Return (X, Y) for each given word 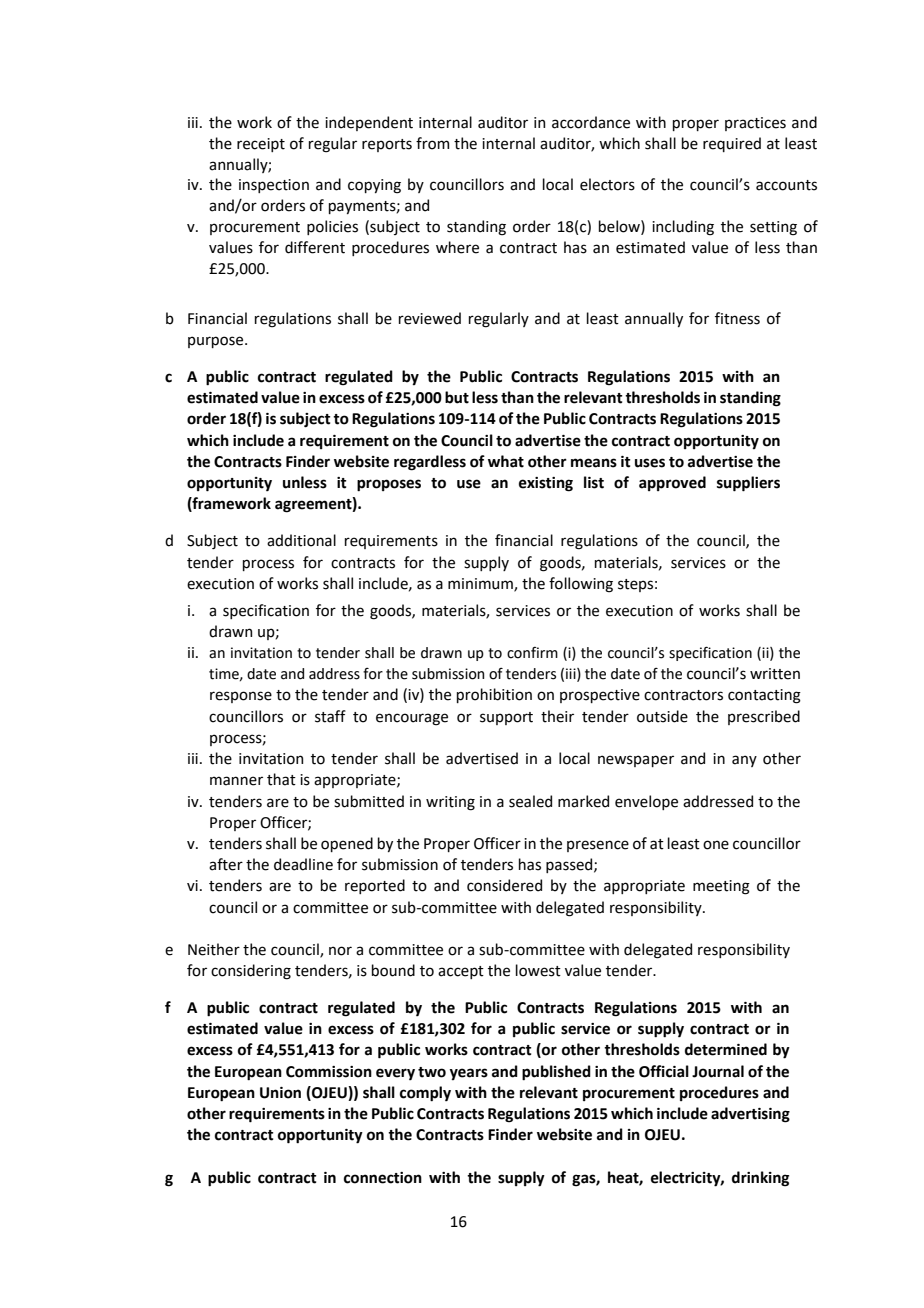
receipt (261, 145)
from (432, 143)
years (469, 1074)
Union (280, 1093)
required (732, 144)
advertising (750, 1115)
